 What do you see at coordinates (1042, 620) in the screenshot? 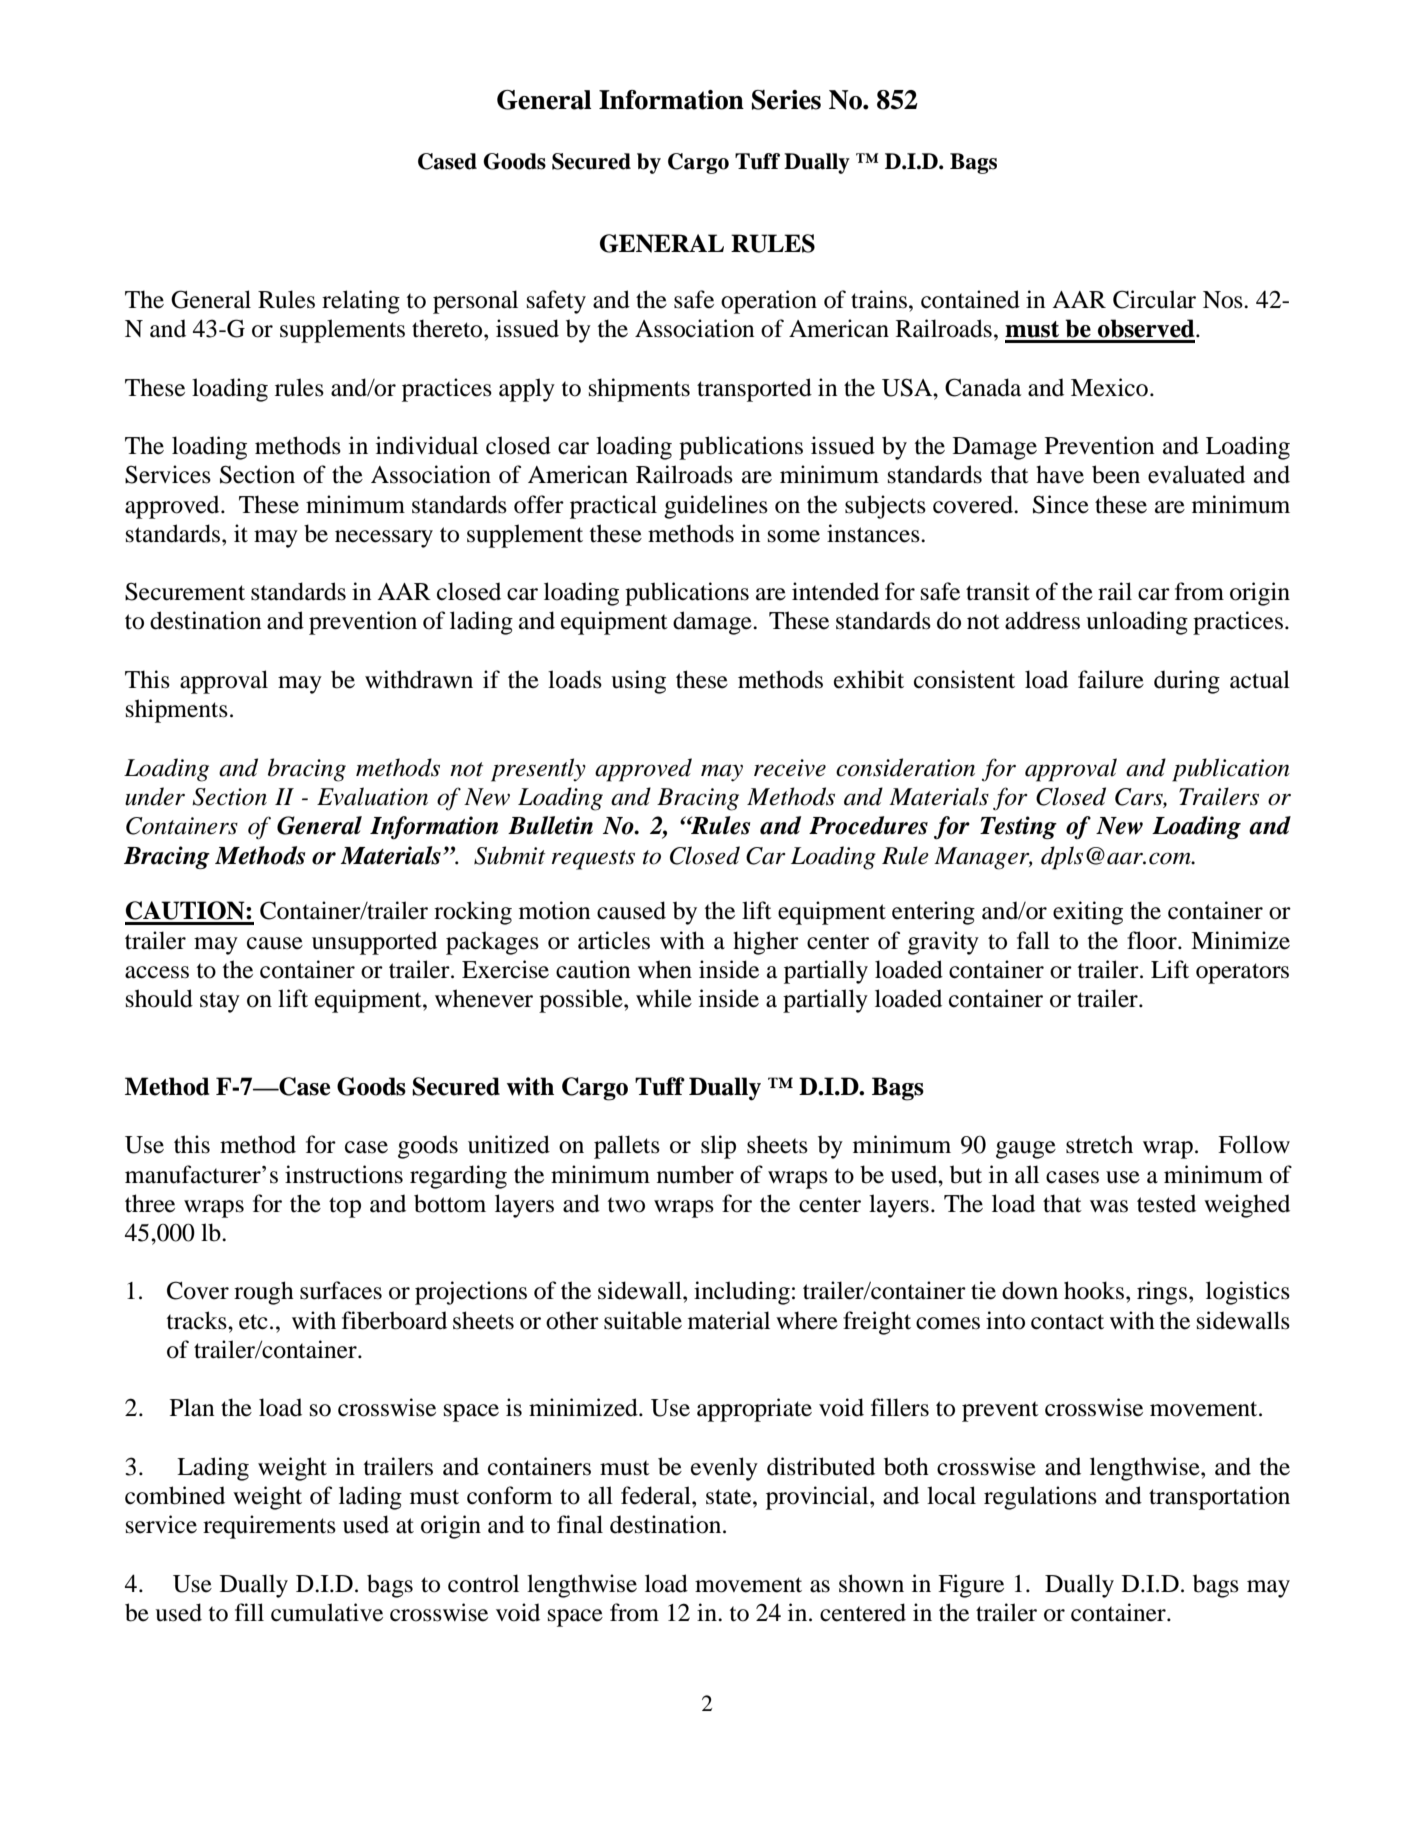
I see `address` at bounding box center [1042, 620].
